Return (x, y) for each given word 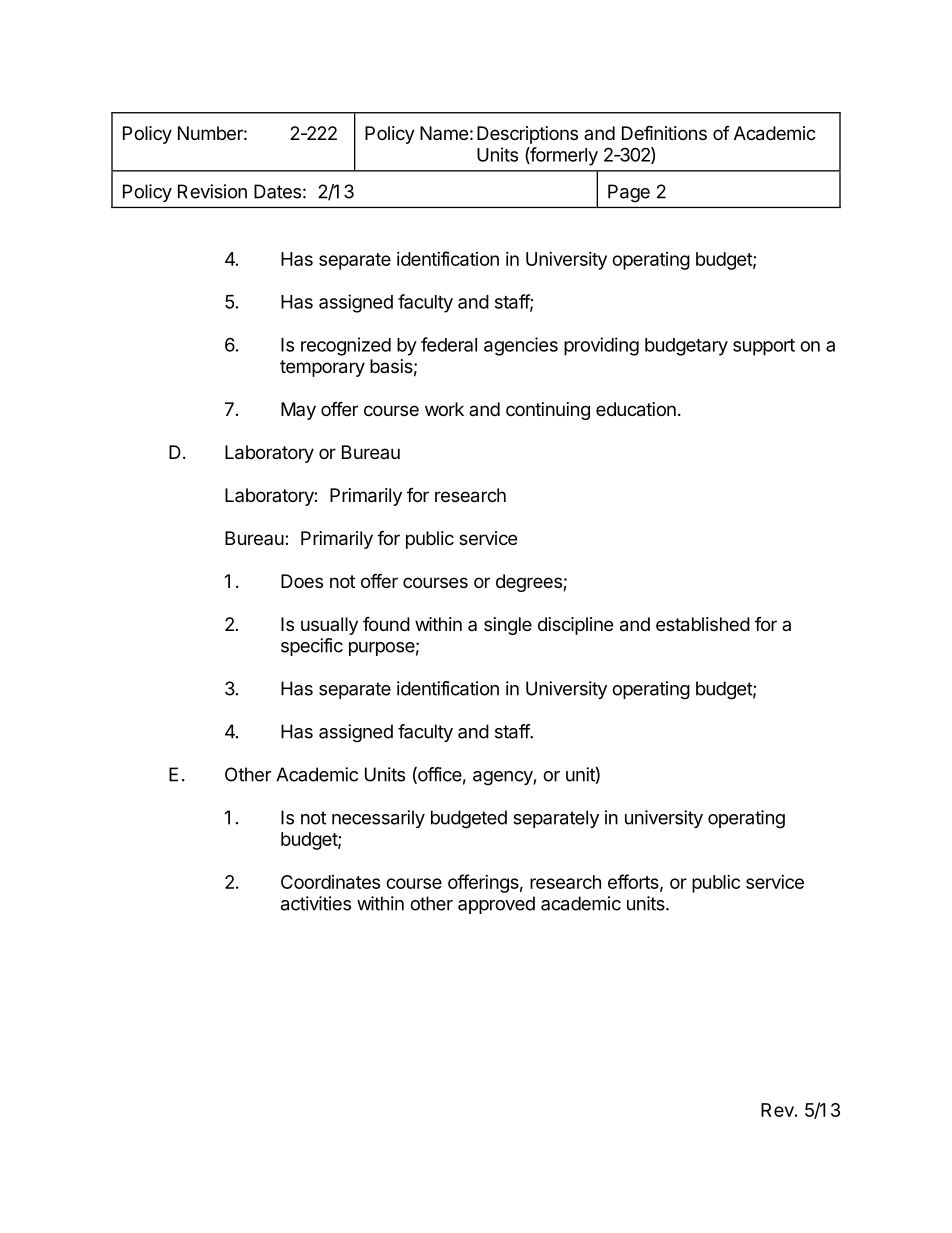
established (703, 624)
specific (312, 647)
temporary (322, 368)
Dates (277, 191)
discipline (575, 626)
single (508, 626)
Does (302, 581)
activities (316, 903)
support (764, 347)
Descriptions (527, 135)
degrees (530, 583)
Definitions (664, 132)
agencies (521, 346)
